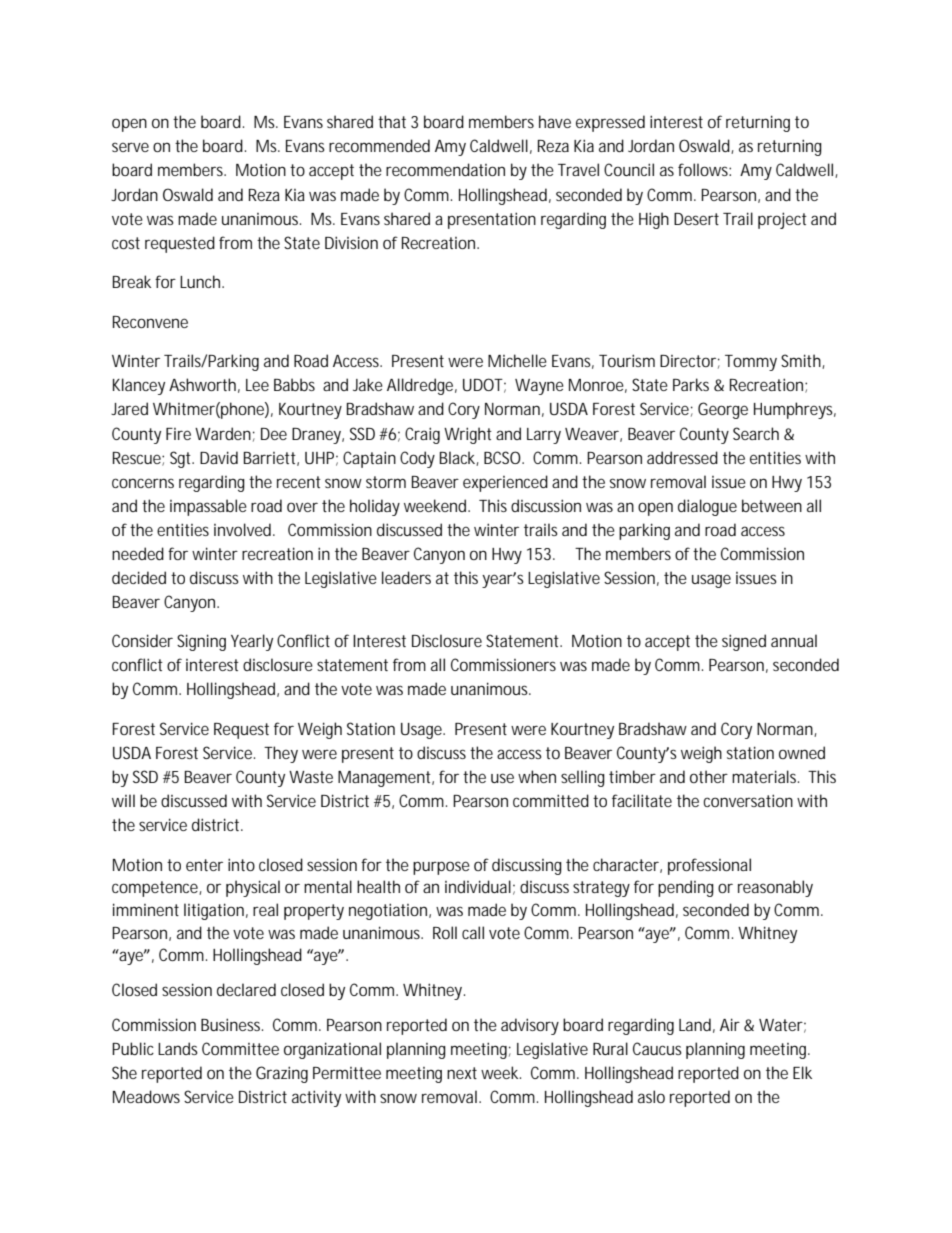 The height and width of the document is (1233, 952). Describe the element at coordinates (744, 642) in the document. I see `signed` at that location.
